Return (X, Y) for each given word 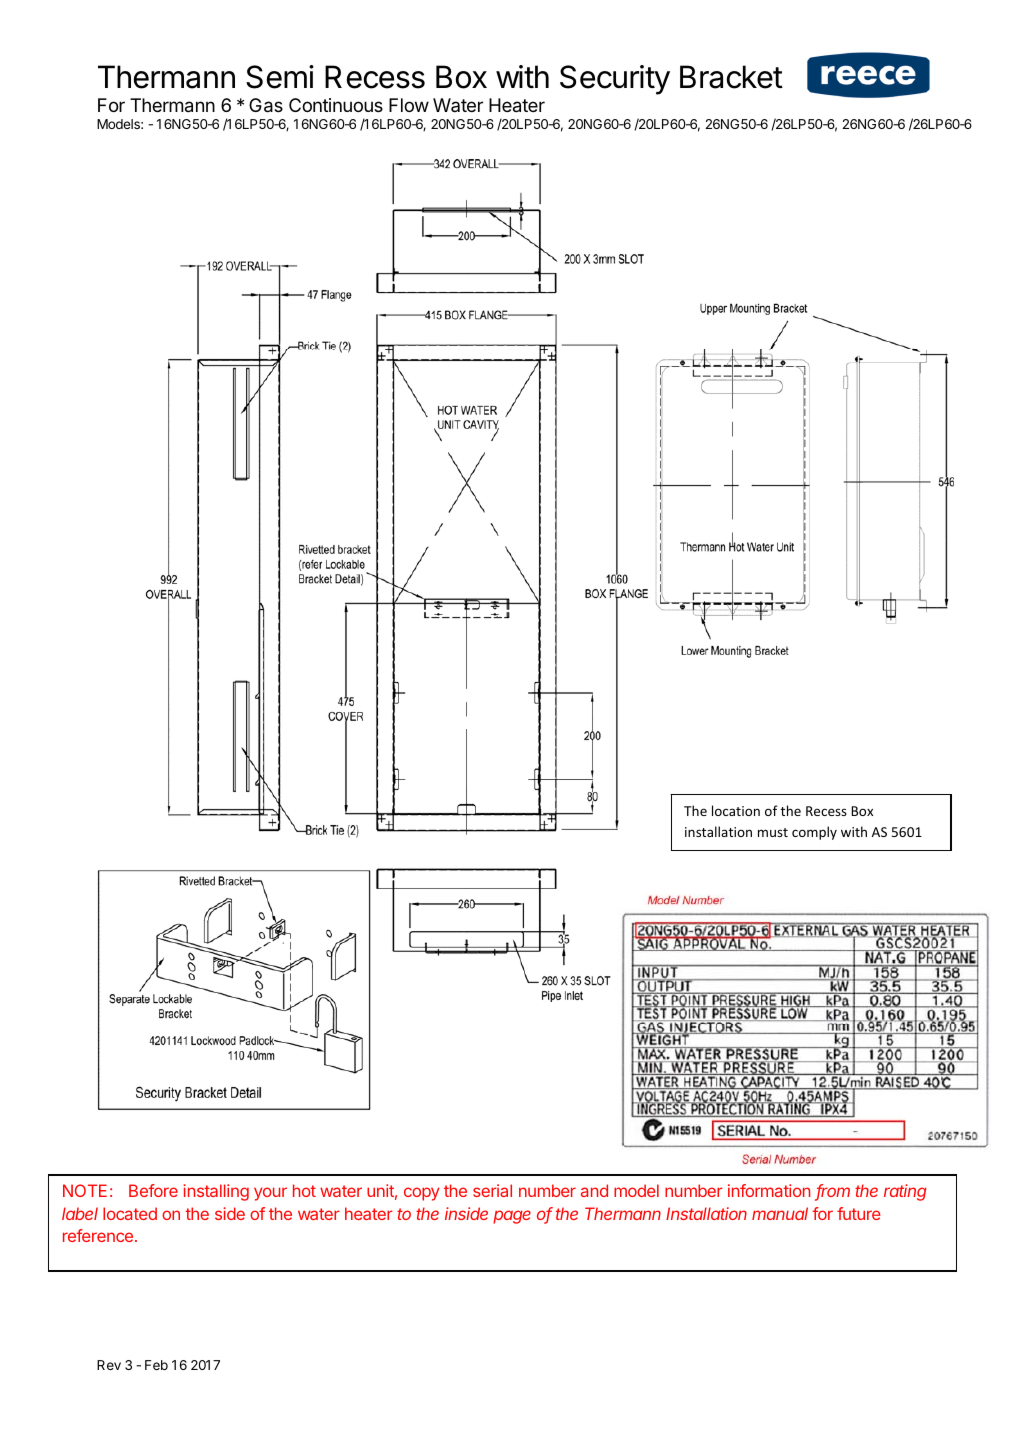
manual (780, 1213)
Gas (266, 105)
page (512, 1217)
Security (615, 80)
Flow (409, 105)
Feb (156, 1365)
